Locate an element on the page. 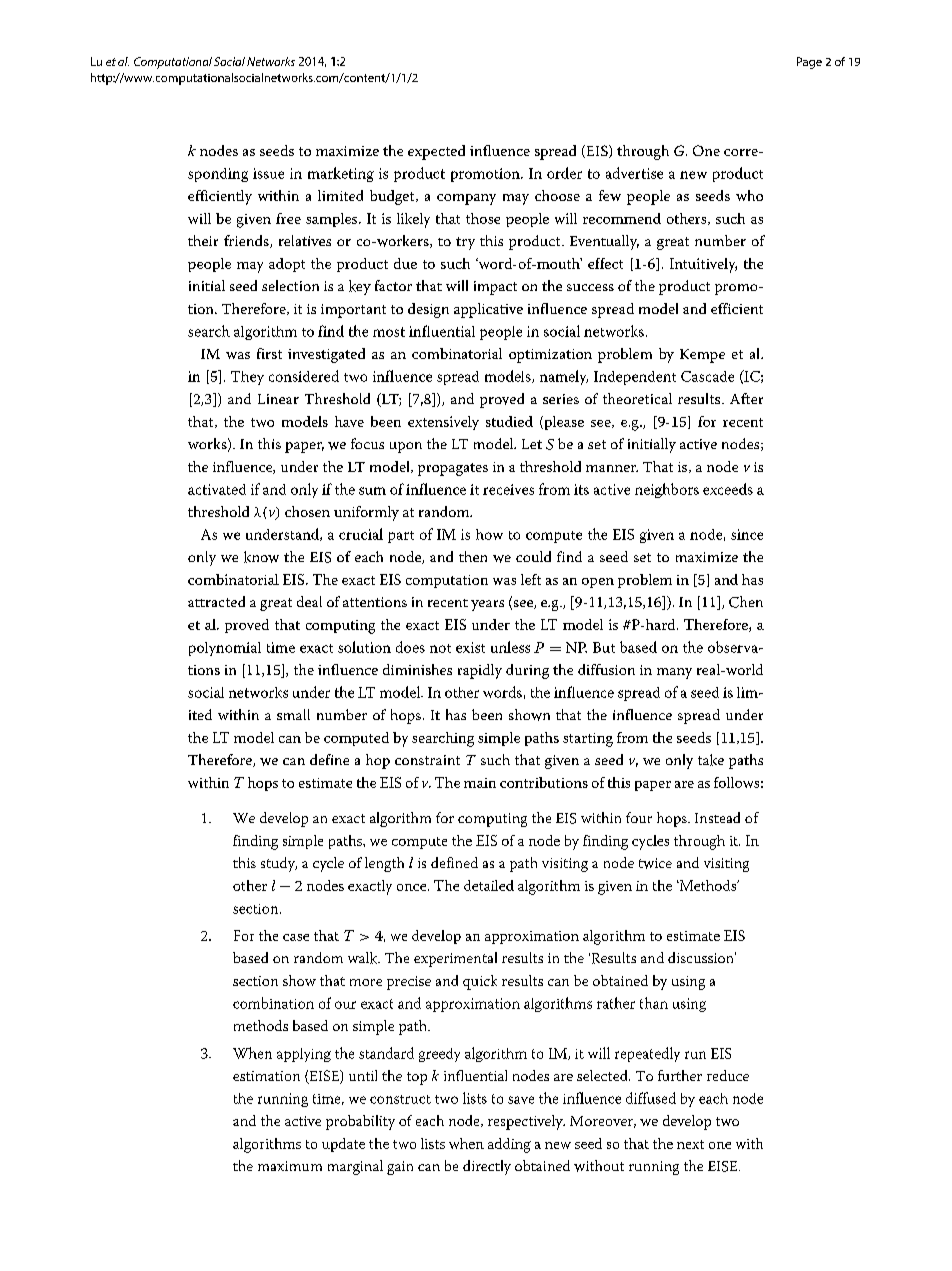 The image size is (952, 1271). applicative is located at coordinates (488, 310).
